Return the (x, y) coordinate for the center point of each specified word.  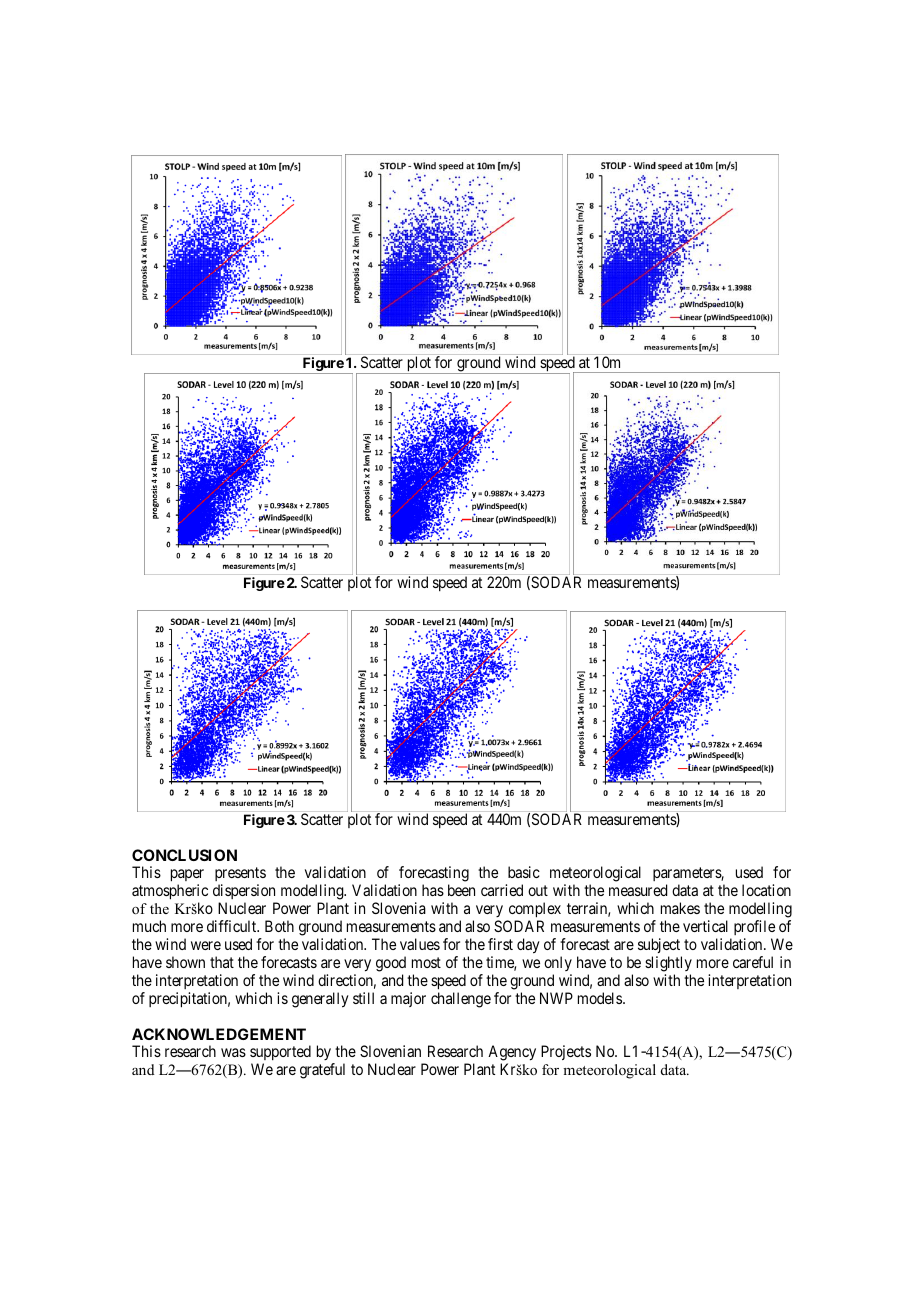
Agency (512, 1054)
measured (638, 890)
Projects (566, 1052)
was (233, 1052)
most (426, 962)
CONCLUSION (184, 855)
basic (524, 872)
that (222, 962)
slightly (668, 964)
